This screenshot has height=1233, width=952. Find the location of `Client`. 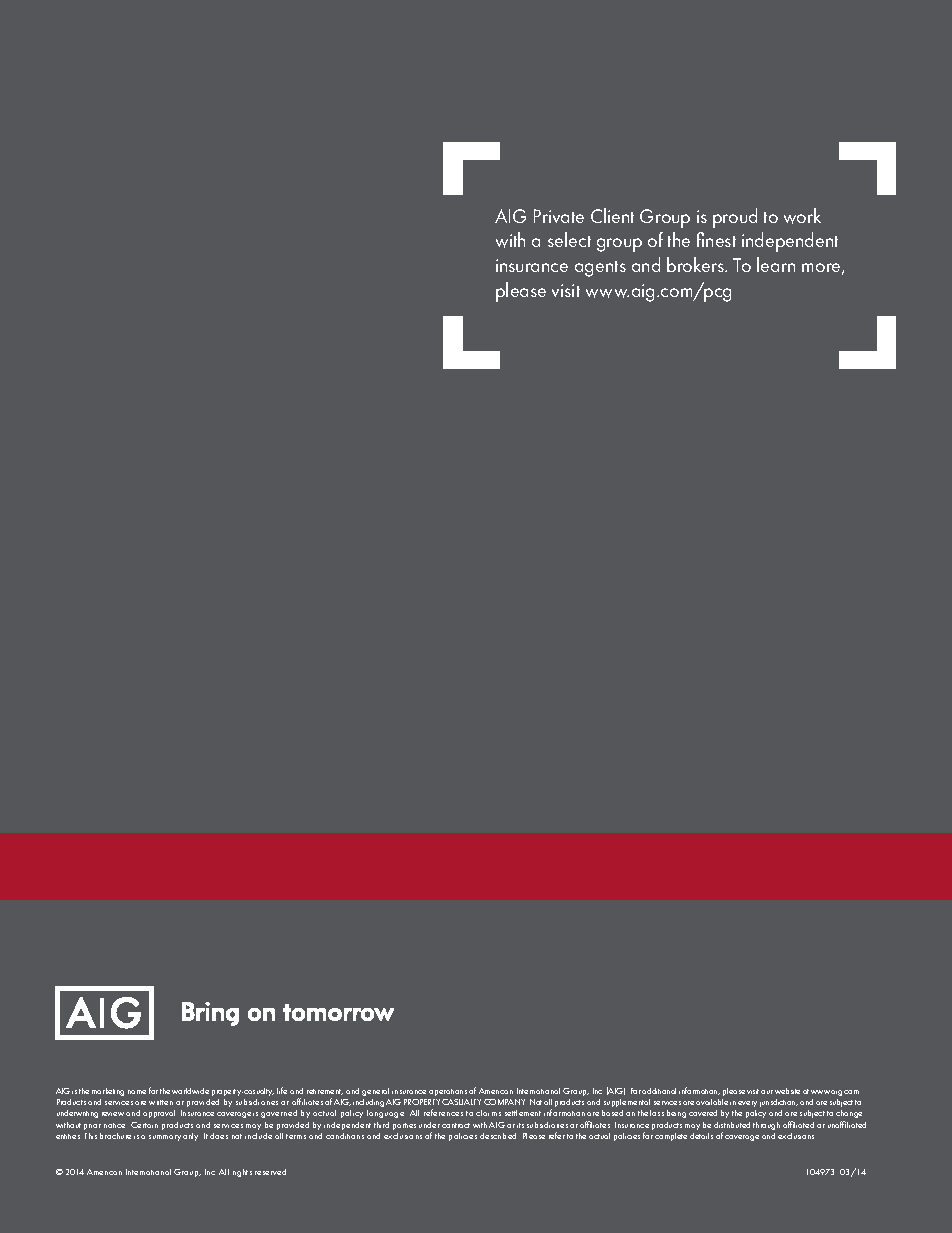

Client is located at coordinates (612, 215).
